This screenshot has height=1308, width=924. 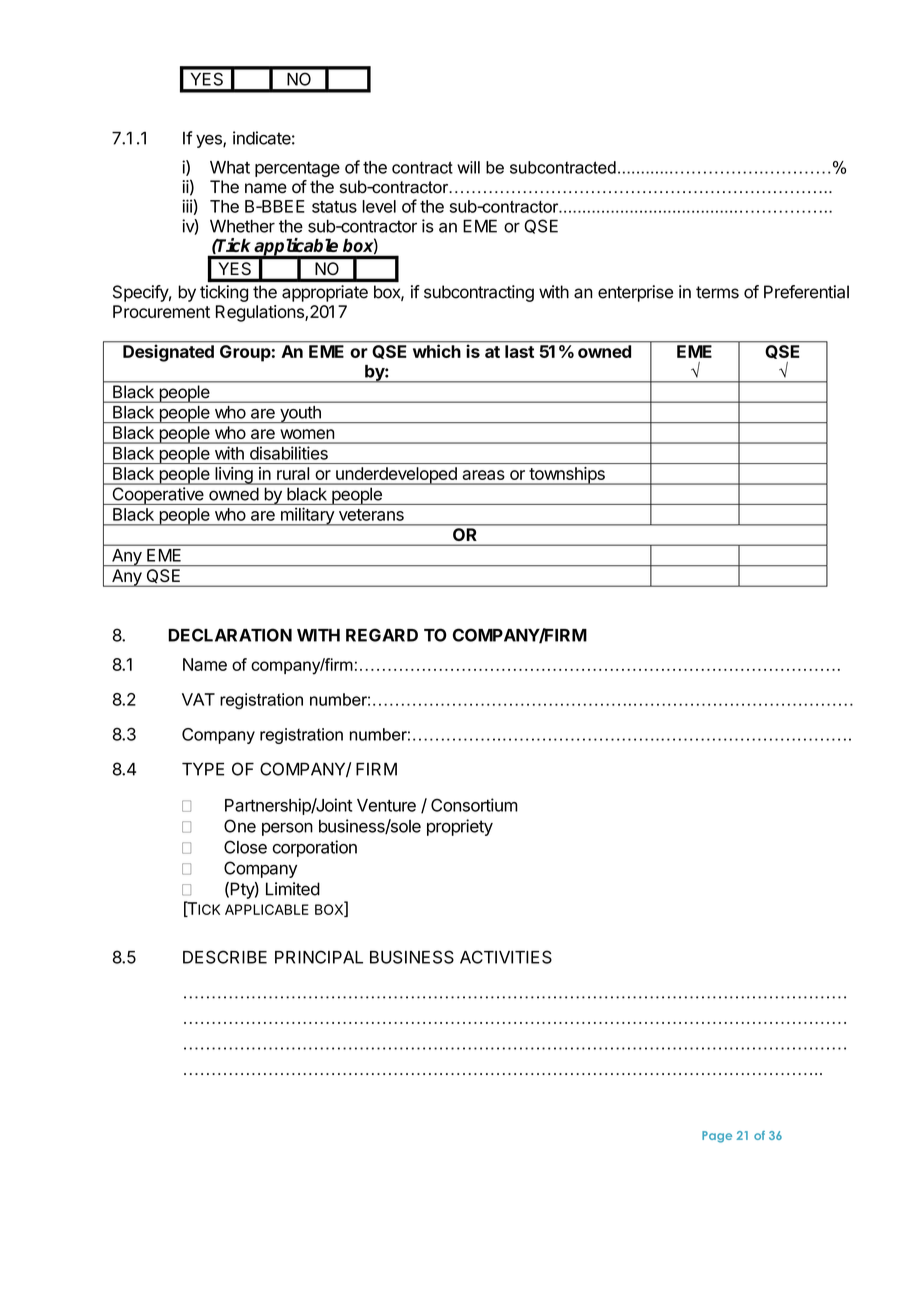 What do you see at coordinates (474, 805) in the screenshot?
I see `Consortium` at bounding box center [474, 805].
